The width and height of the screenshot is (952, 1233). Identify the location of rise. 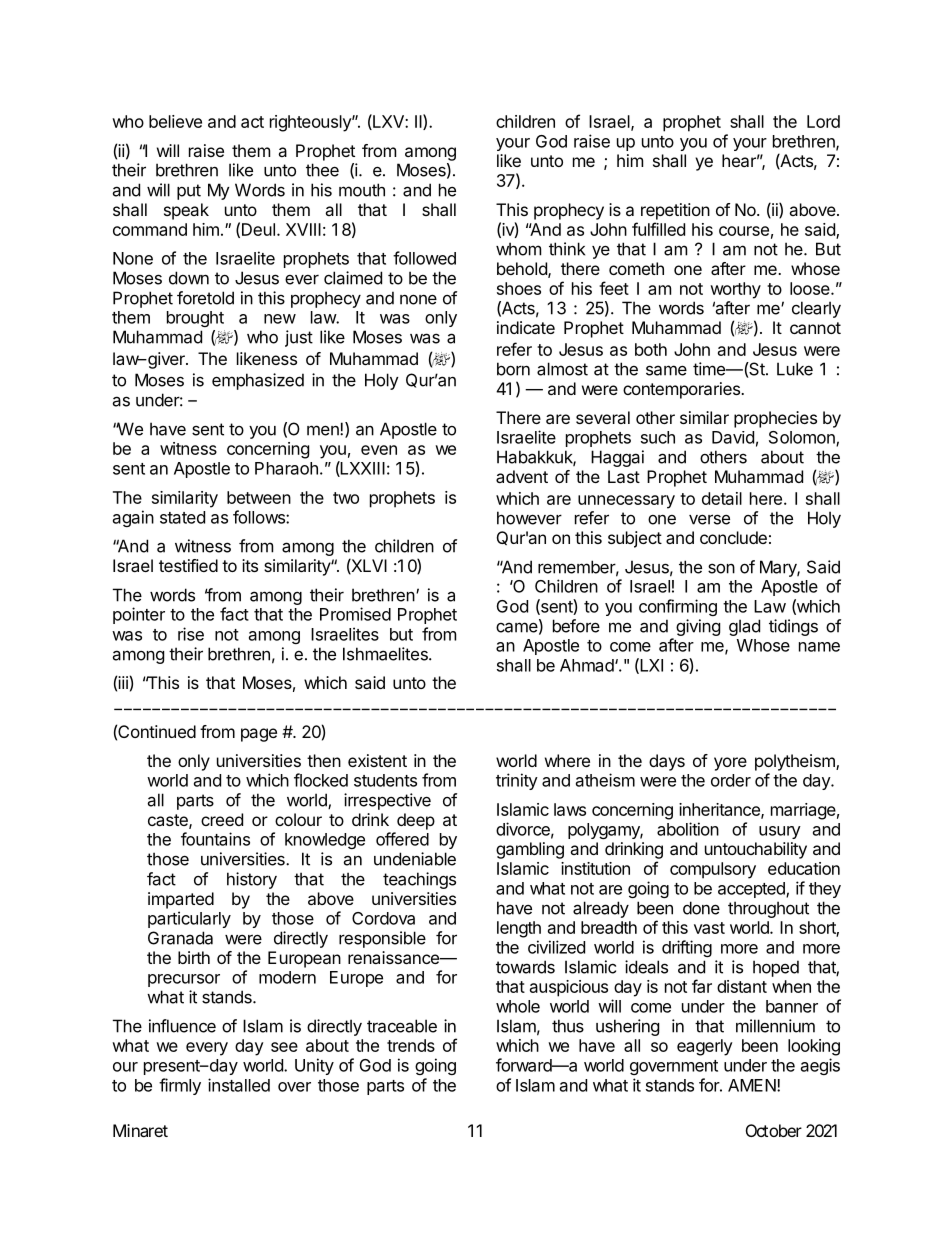
(191, 634).
